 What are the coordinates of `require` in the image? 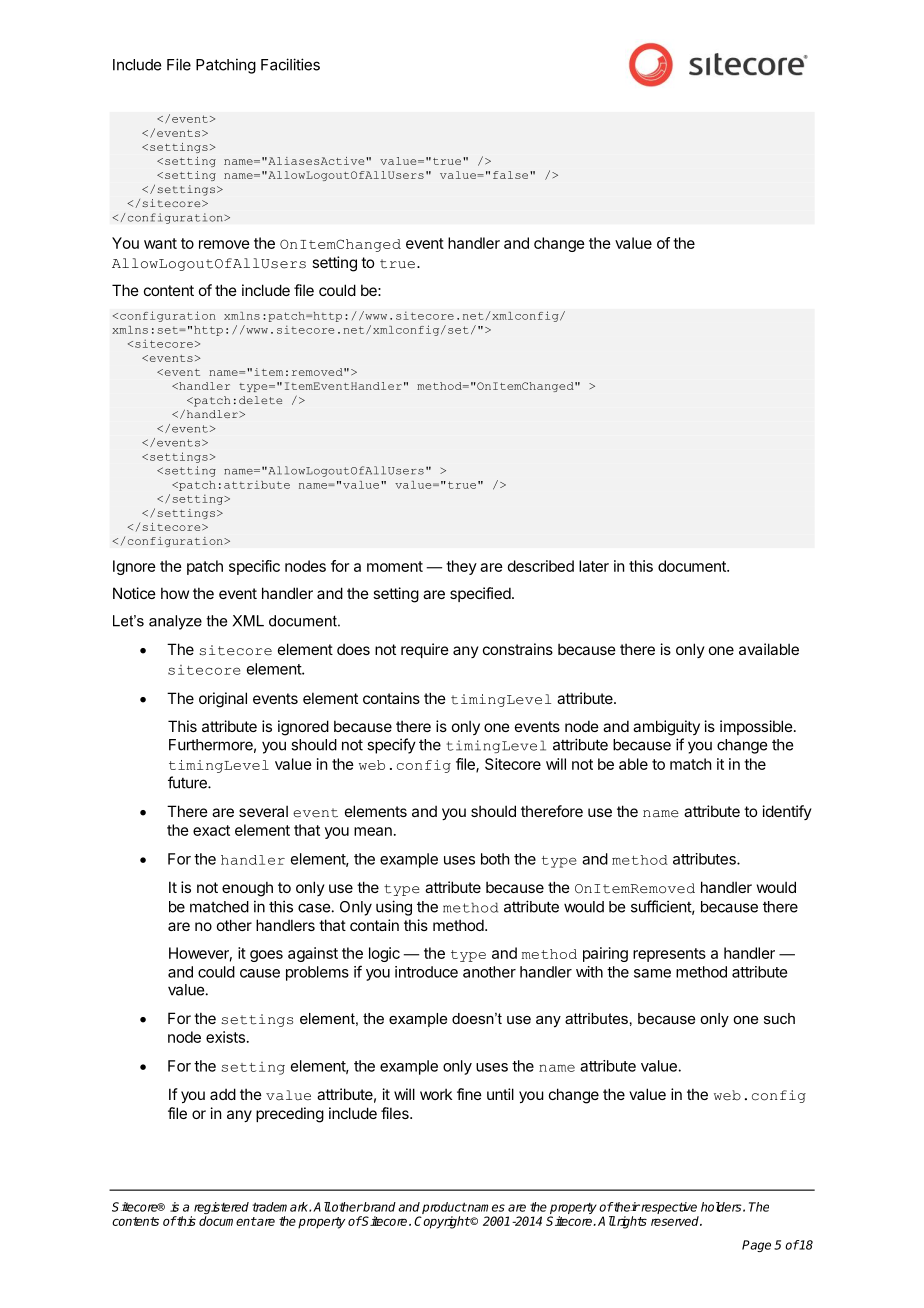 It's located at (425, 650).
